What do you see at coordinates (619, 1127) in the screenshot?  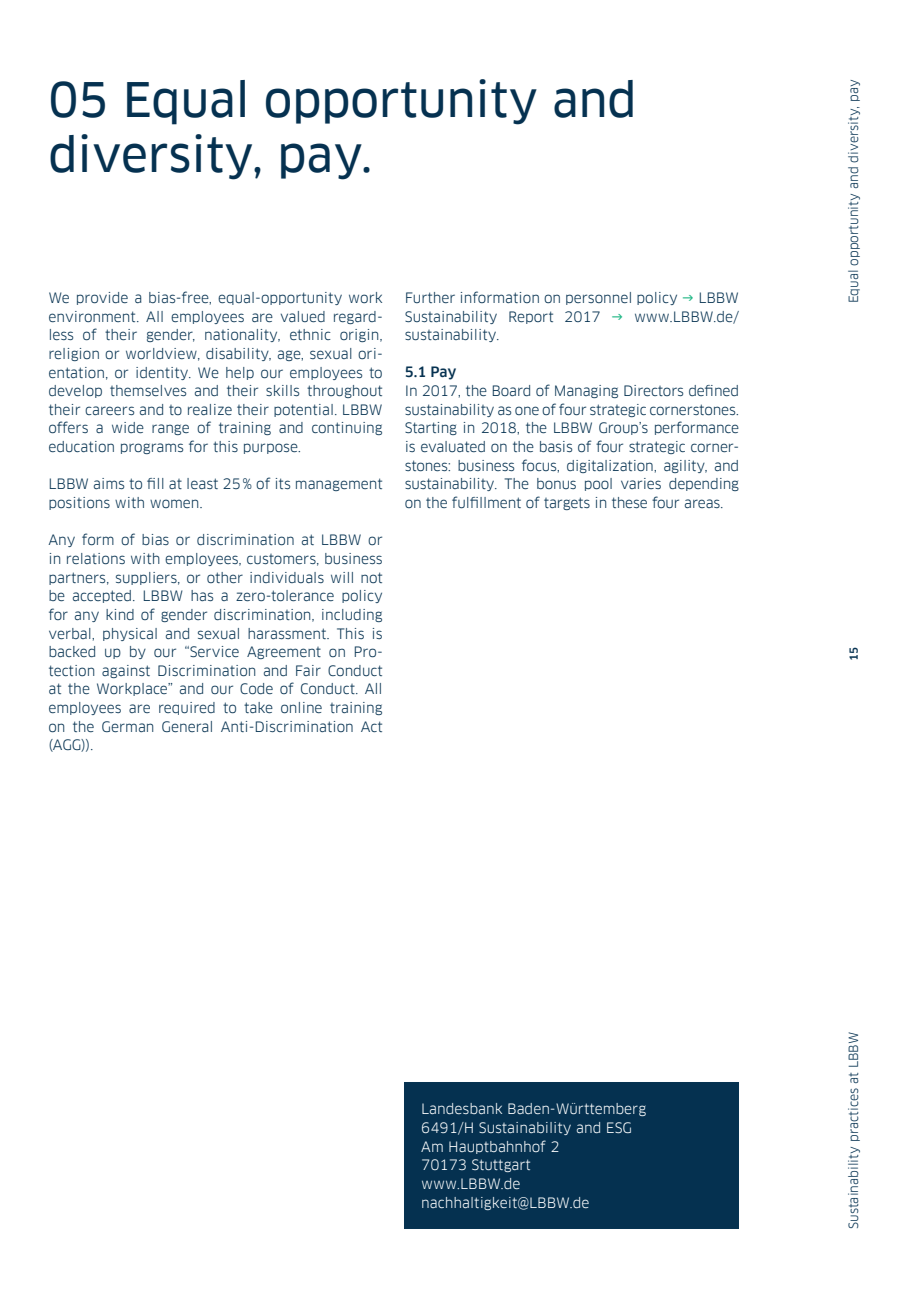 I see `ESG` at bounding box center [619, 1127].
